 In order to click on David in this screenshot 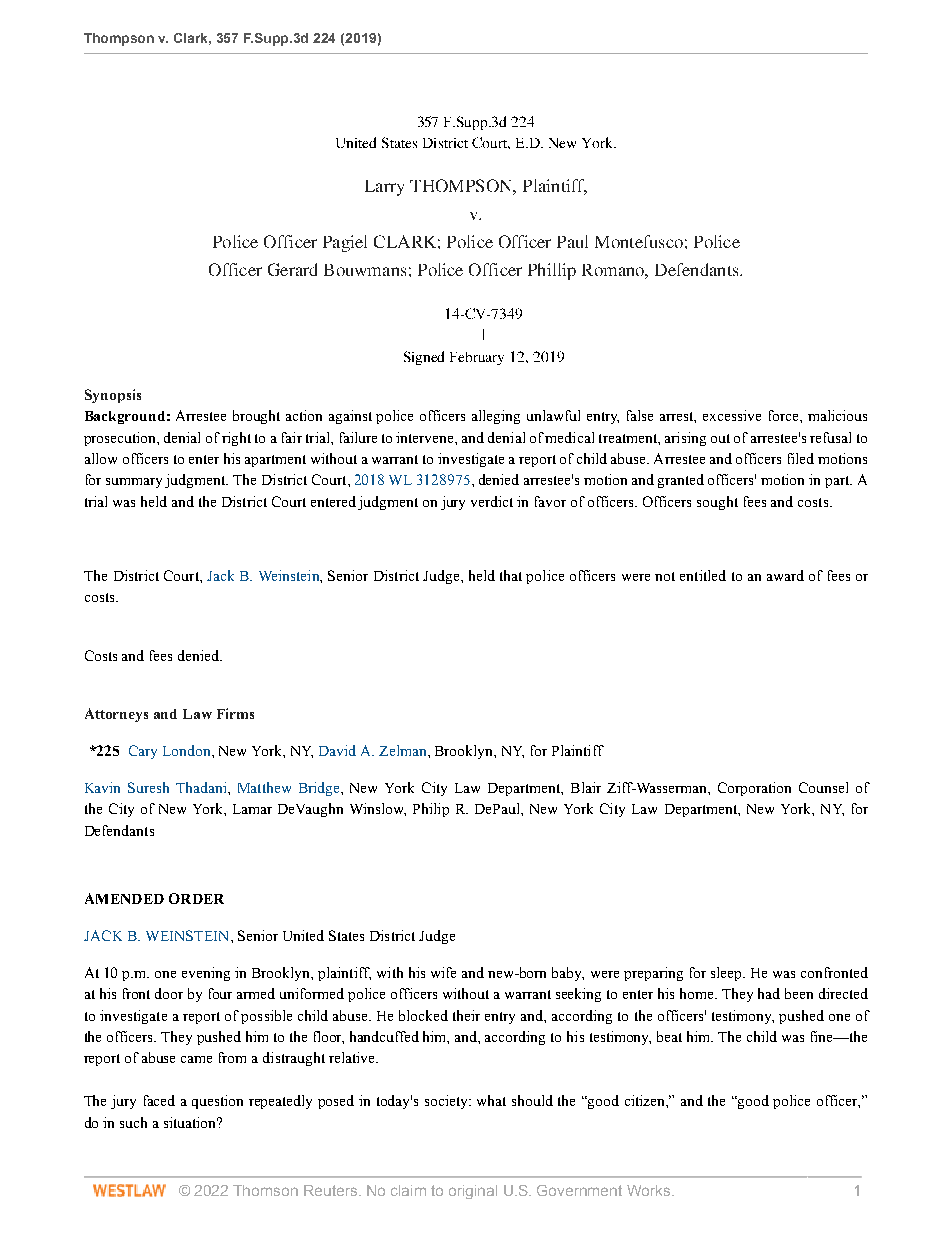, I will do `click(337, 750)`.
